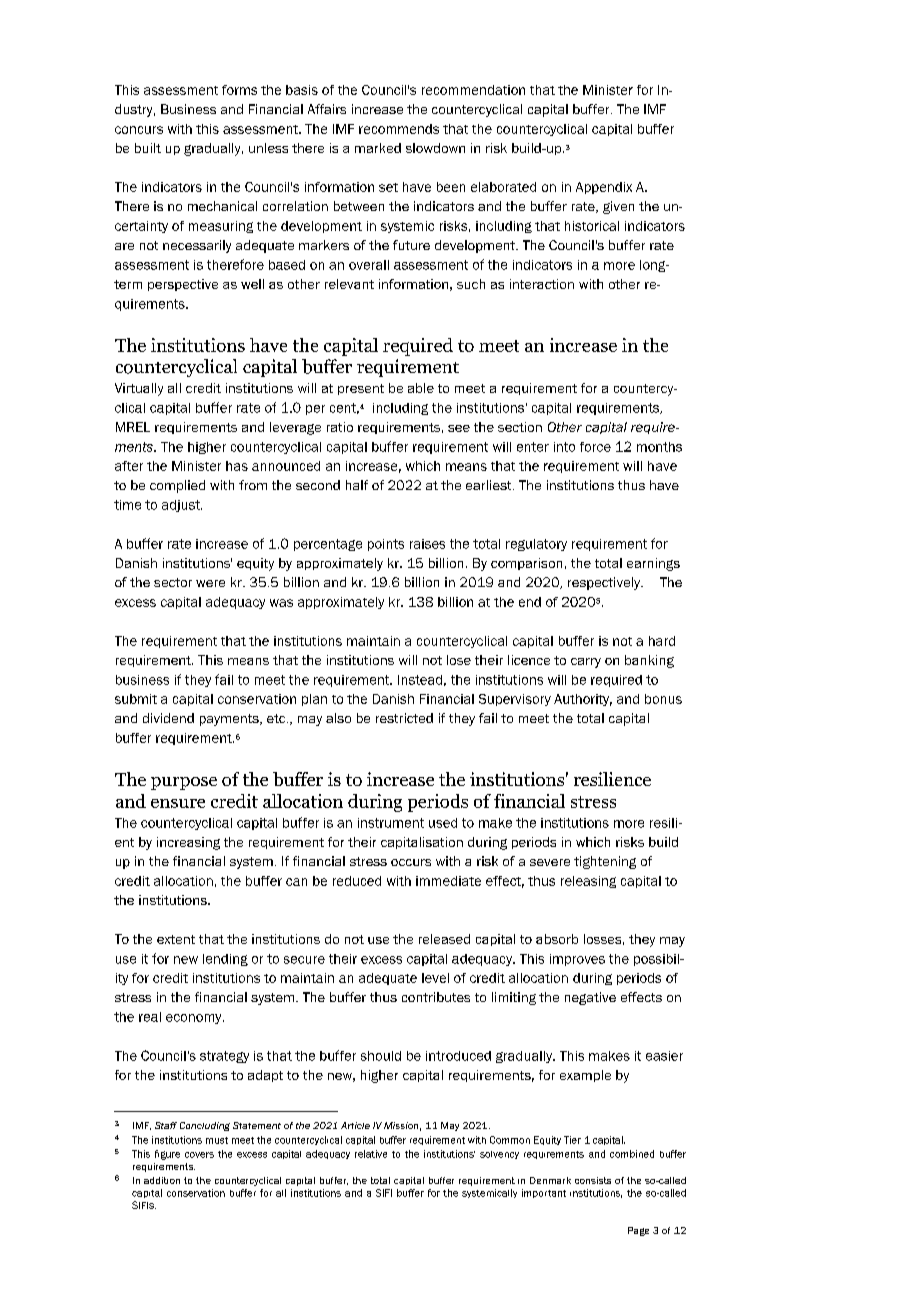  I want to click on Appendix, so click(604, 188).
